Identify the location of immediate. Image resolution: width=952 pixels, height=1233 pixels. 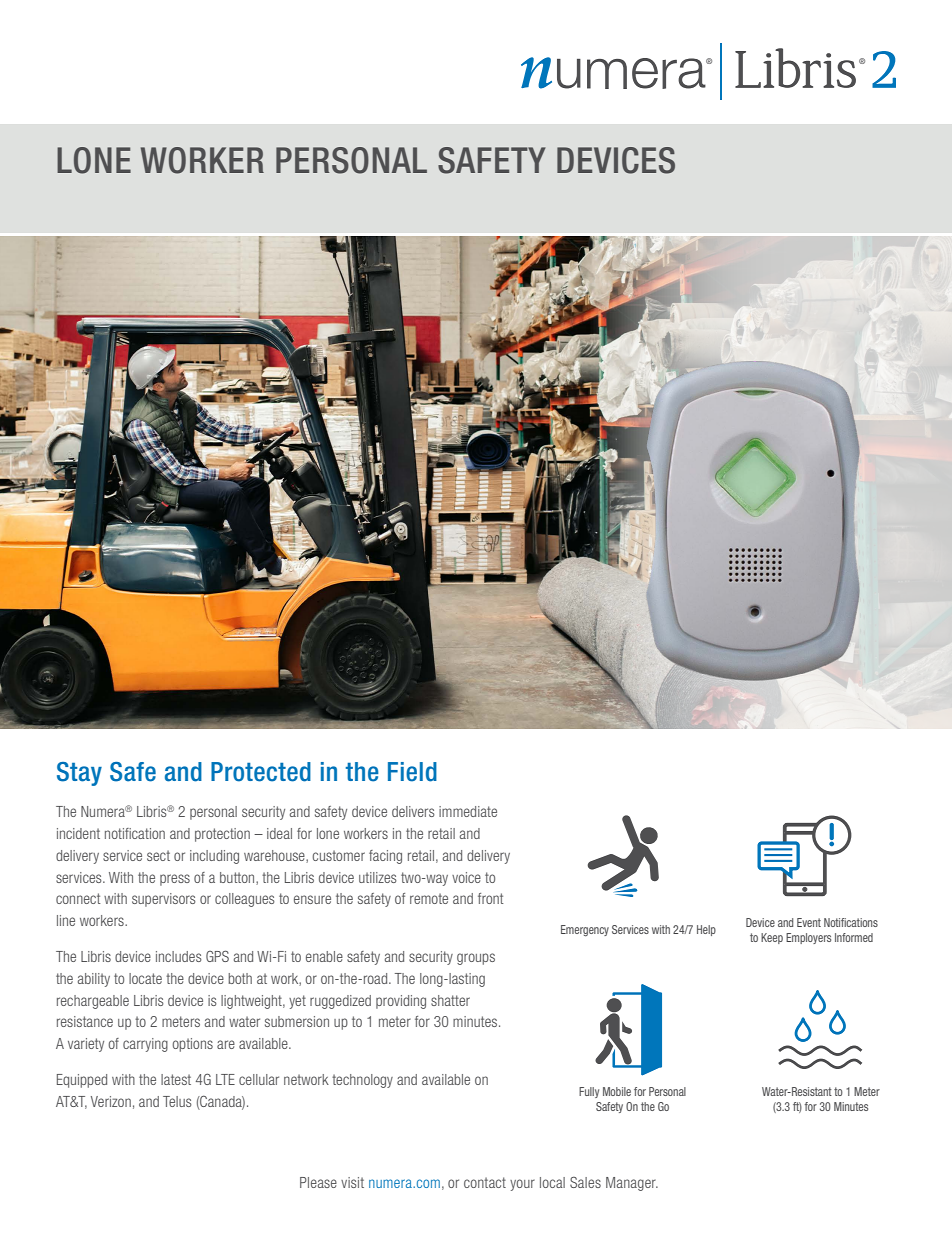
(468, 811).
